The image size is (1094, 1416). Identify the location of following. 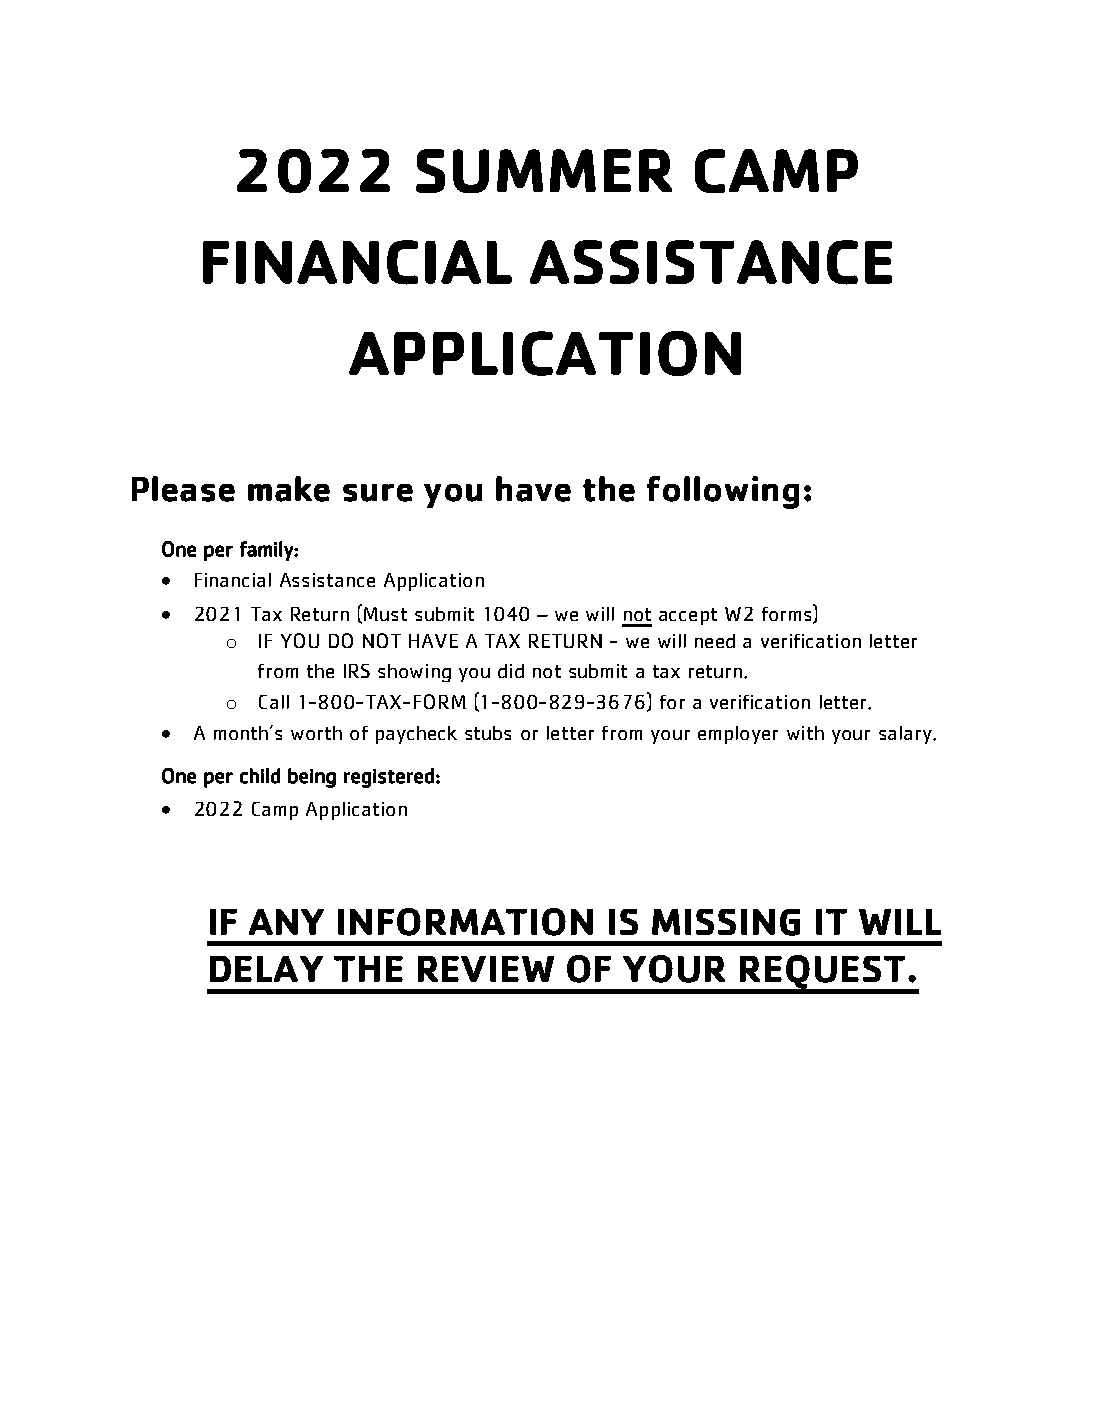
(723, 492).
